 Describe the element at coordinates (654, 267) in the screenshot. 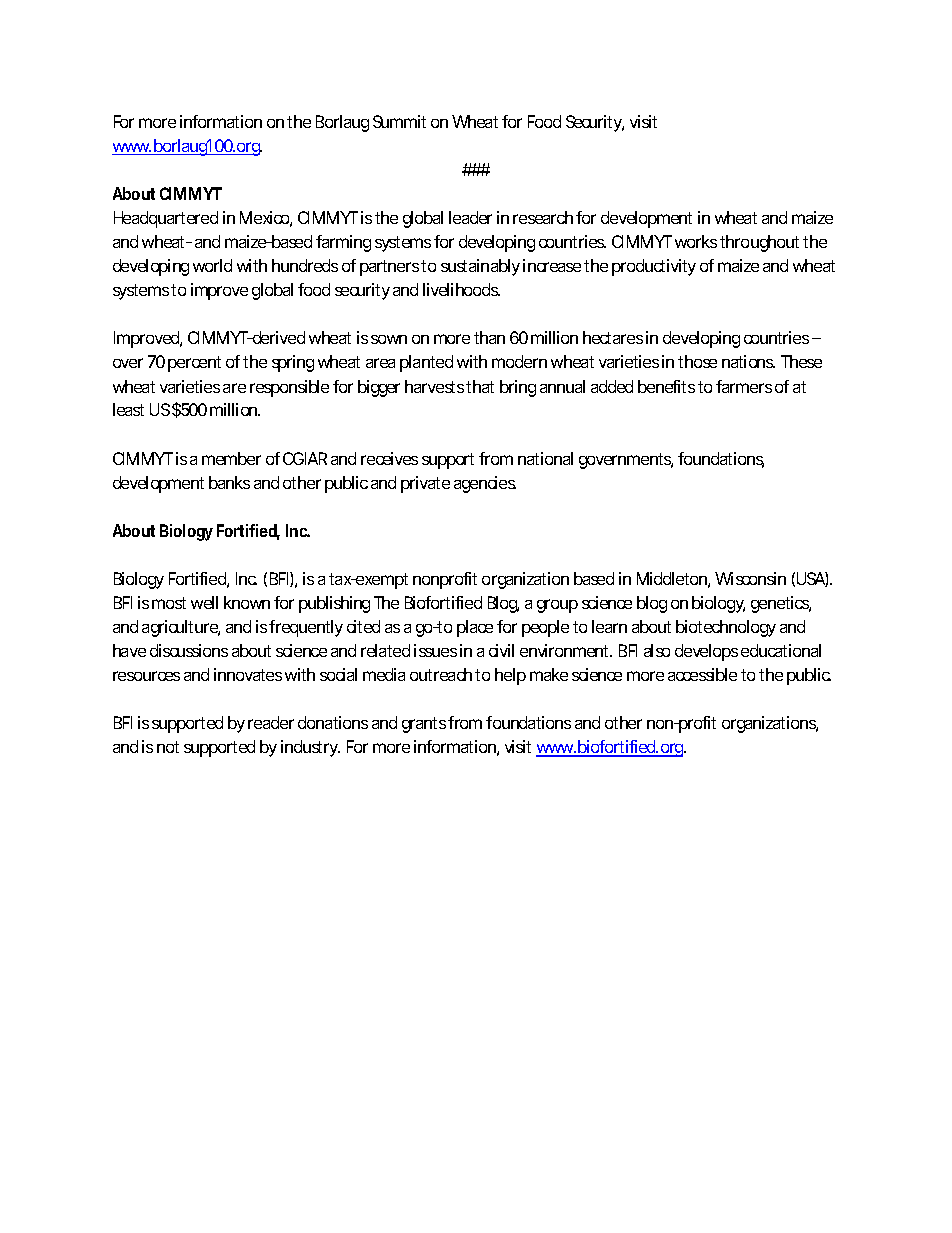

I see `productivity` at that location.
